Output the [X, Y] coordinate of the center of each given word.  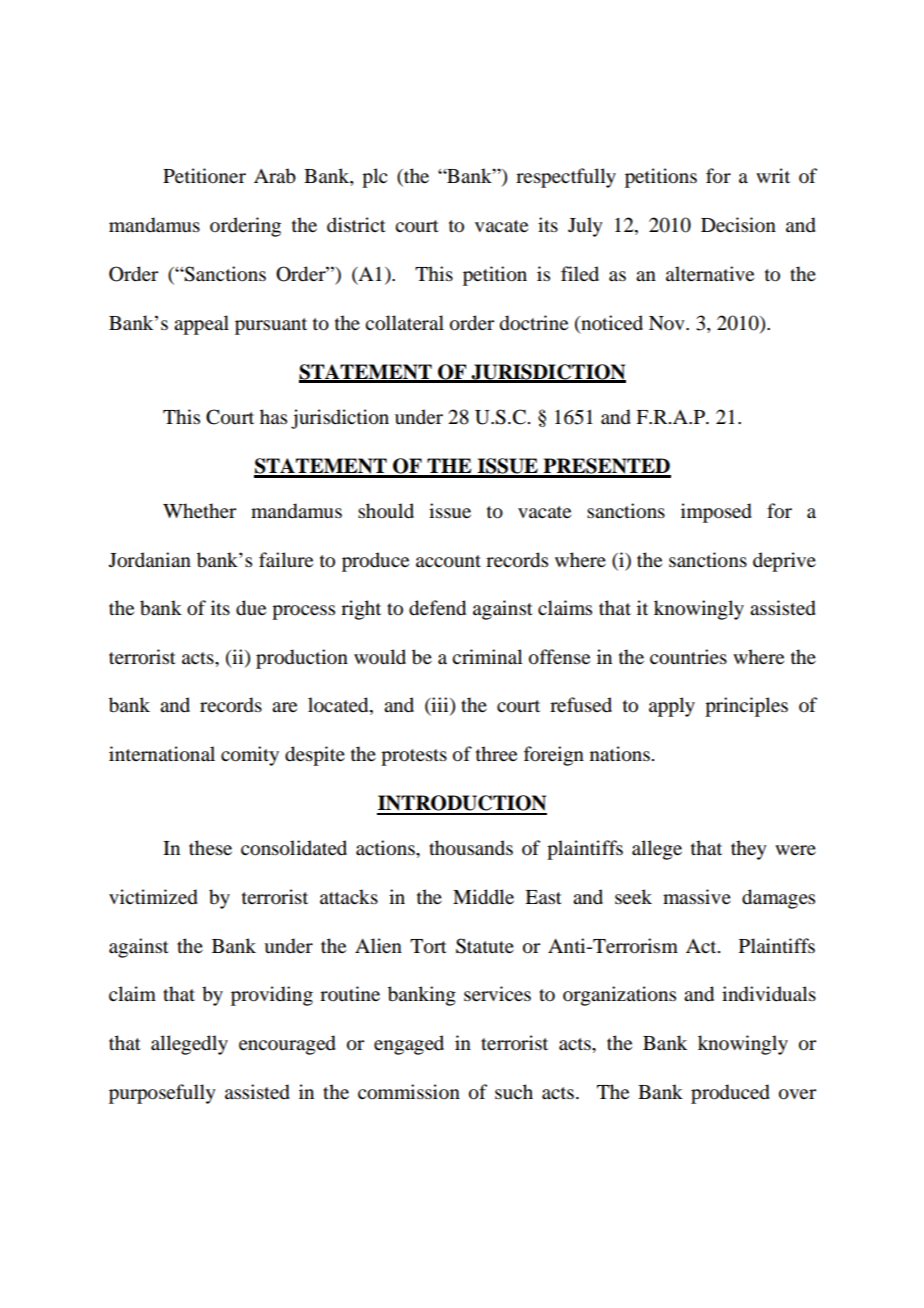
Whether [199, 510]
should [386, 511]
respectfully [566, 178]
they [749, 850]
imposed [716, 513]
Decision [738, 225]
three [496, 753]
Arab [275, 176]
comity [250, 756]
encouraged [287, 1045]
